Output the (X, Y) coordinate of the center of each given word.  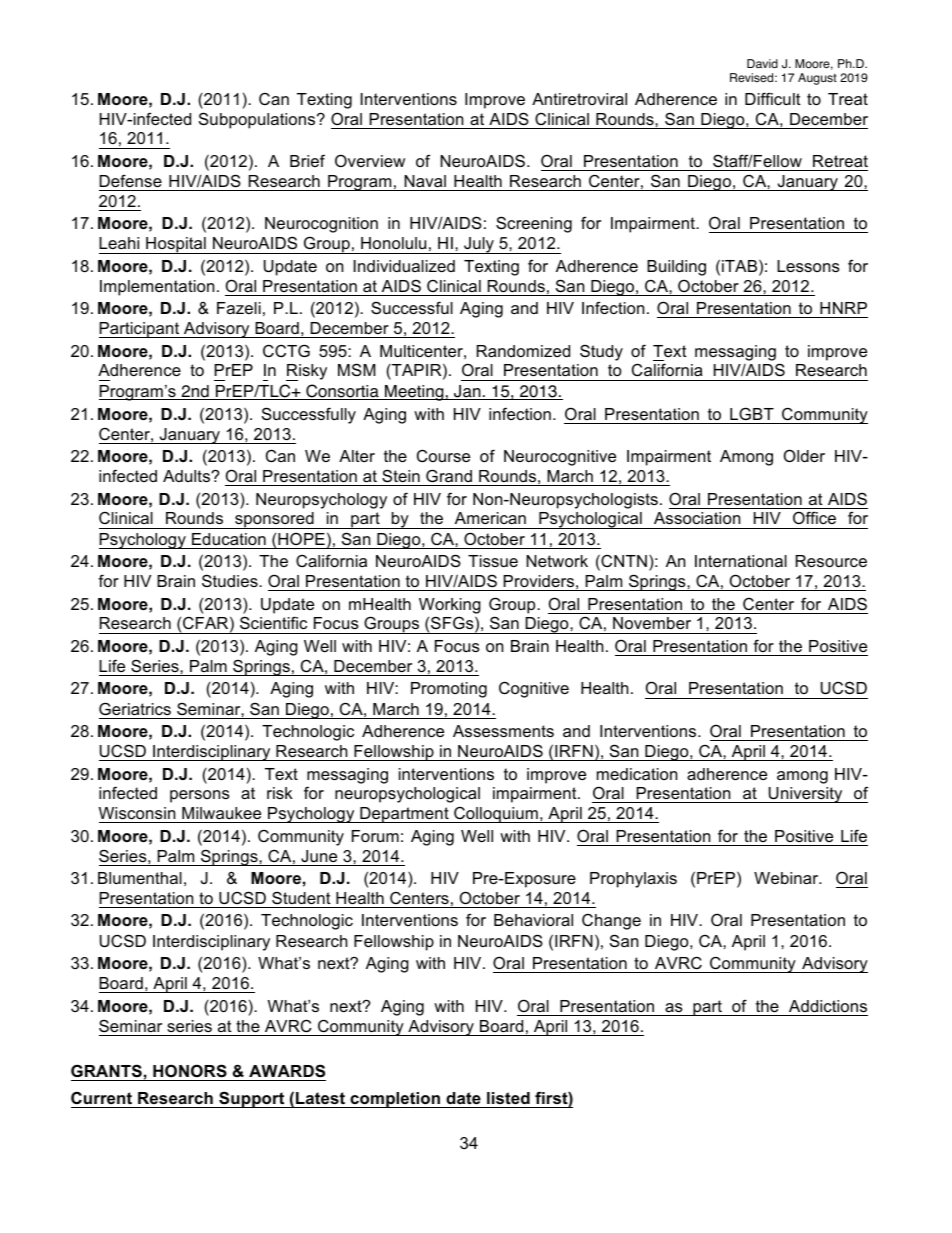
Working (450, 606)
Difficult (773, 98)
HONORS (190, 1071)
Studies (231, 580)
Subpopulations (258, 120)
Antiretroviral (579, 99)
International (741, 561)
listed (508, 1098)
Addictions (828, 1006)
